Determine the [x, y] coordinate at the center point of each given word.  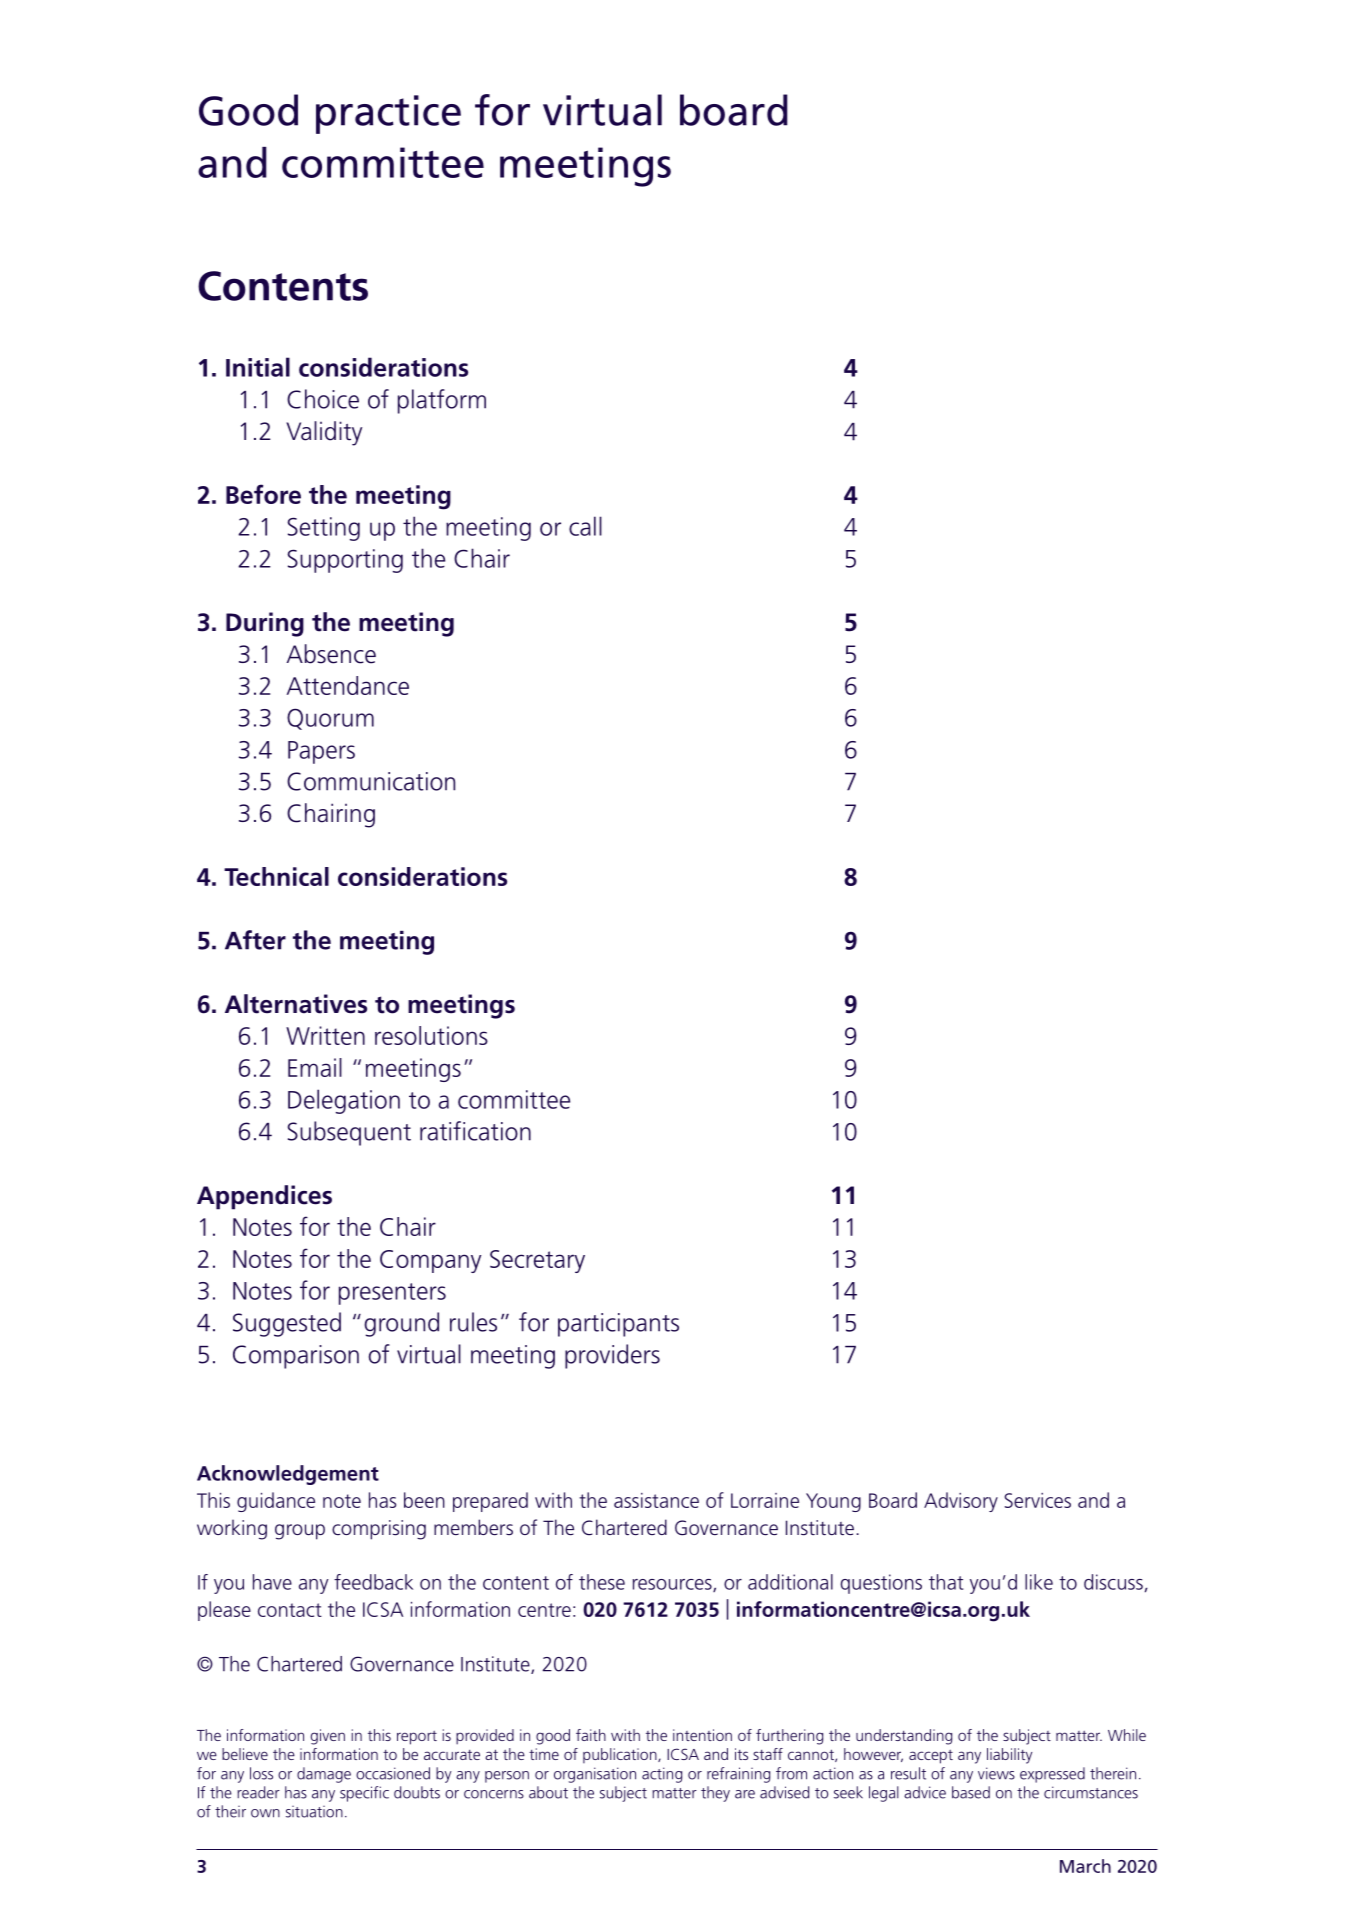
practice [388, 114]
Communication [371, 781]
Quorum [330, 719]
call [585, 526]
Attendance [348, 685]
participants [618, 1325]
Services [1038, 1500]
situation [314, 1812]
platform [442, 401]
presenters [392, 1294]
